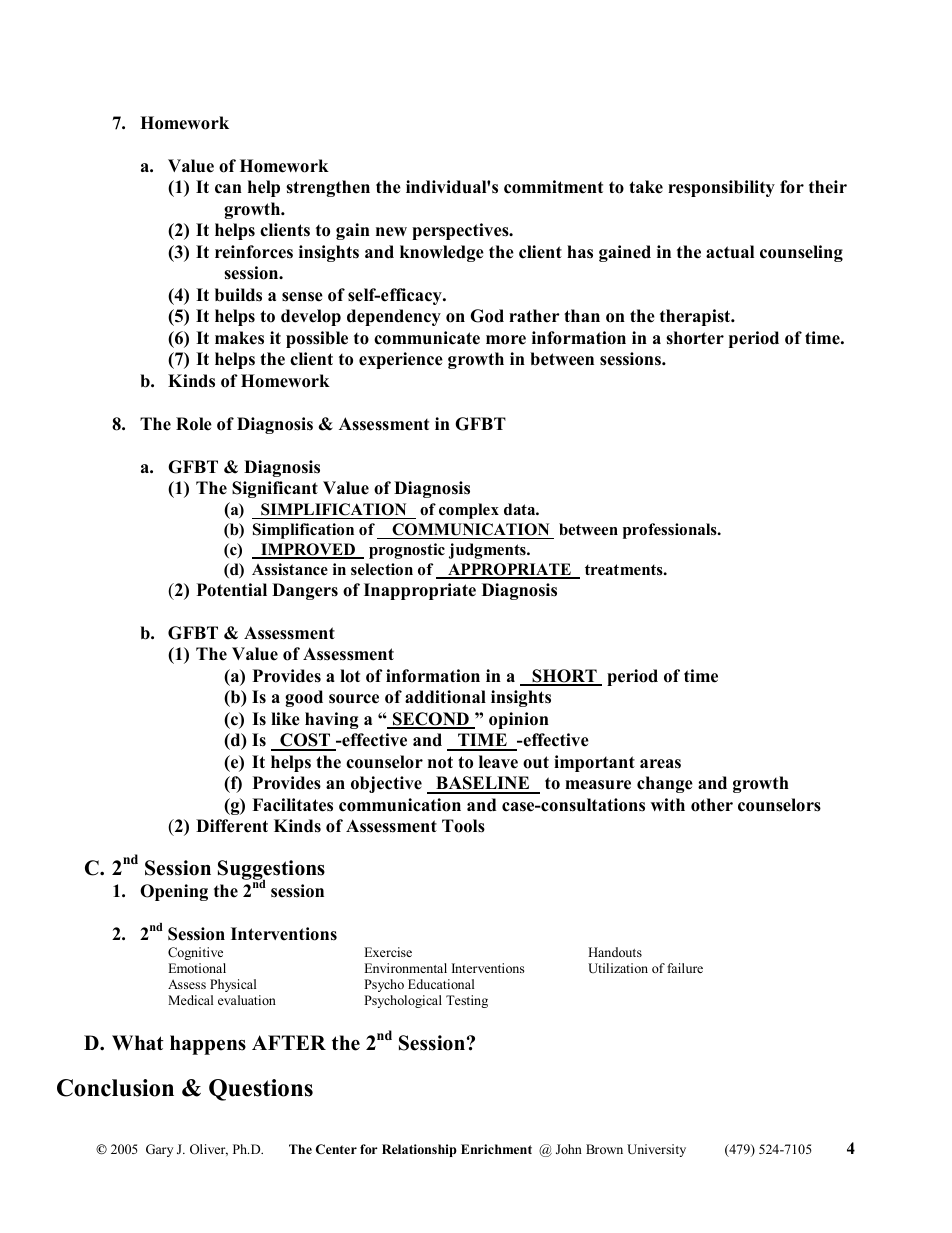 The width and height of the screenshot is (952, 1233). What do you see at coordinates (232, 826) in the screenshot?
I see `Different` at bounding box center [232, 826].
